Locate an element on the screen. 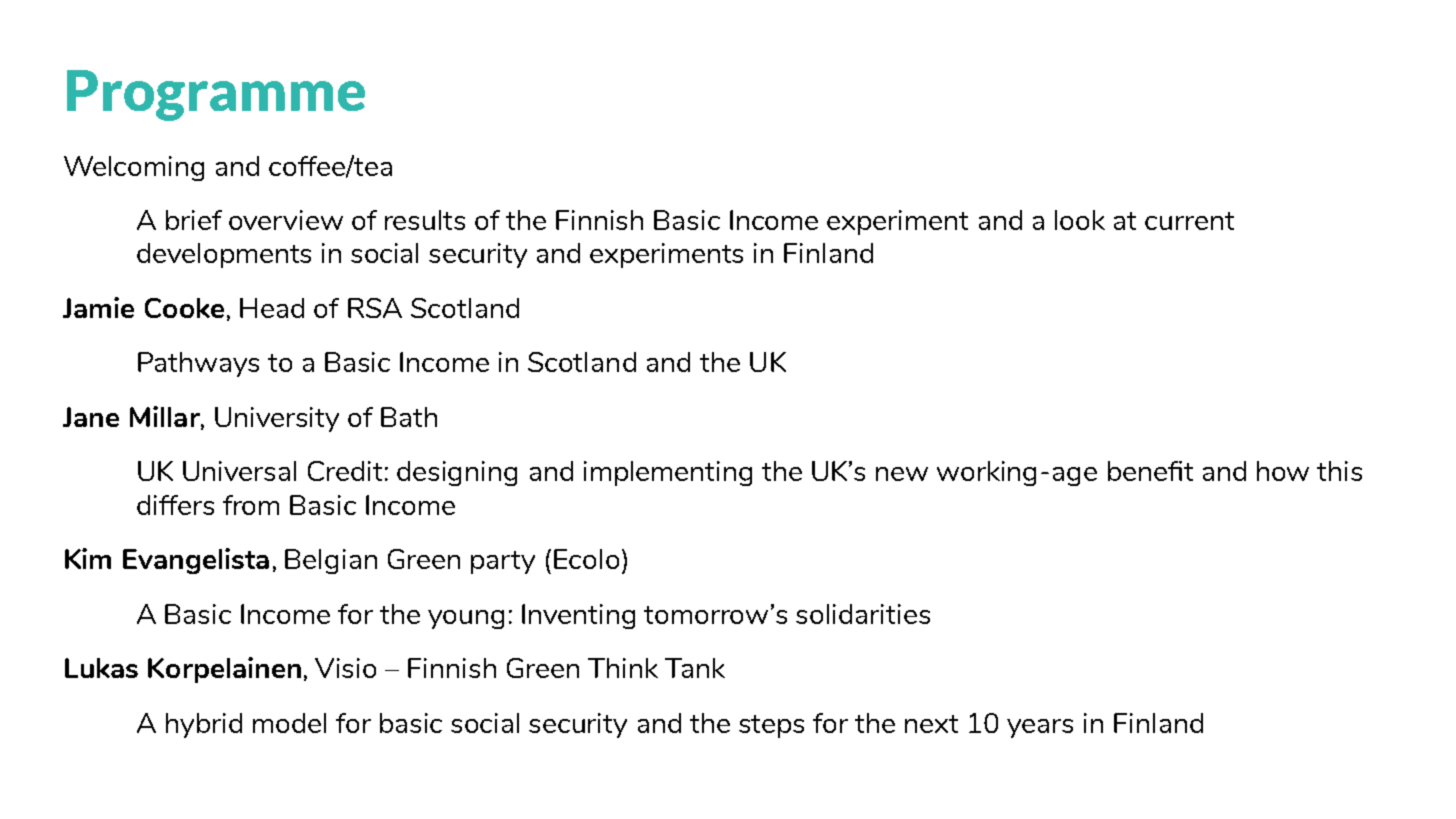 The width and height of the screenshot is (1456, 819). Universal is located at coordinates (239, 471).
